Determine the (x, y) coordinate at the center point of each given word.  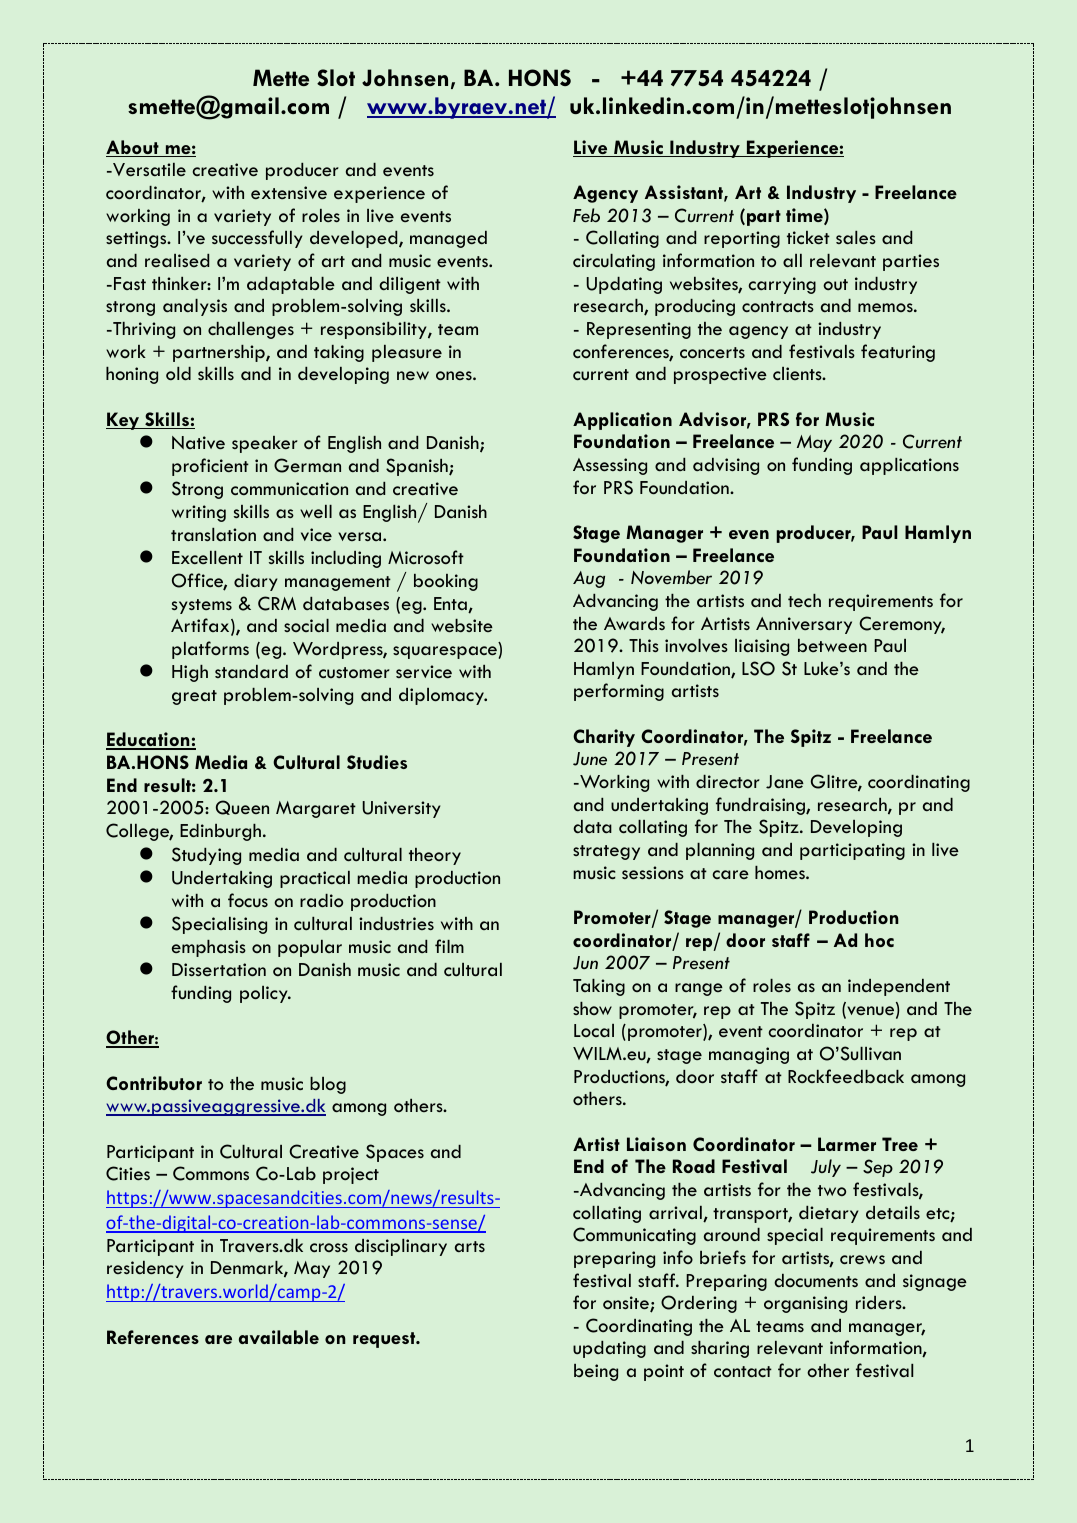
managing (749, 1055)
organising (805, 1304)
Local (594, 1030)
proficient (210, 467)
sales (856, 237)
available (279, 1337)
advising (726, 466)
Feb (586, 215)
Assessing (610, 466)
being (596, 1372)
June (590, 759)
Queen (242, 807)
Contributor (154, 1083)
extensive (289, 192)
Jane (785, 782)
